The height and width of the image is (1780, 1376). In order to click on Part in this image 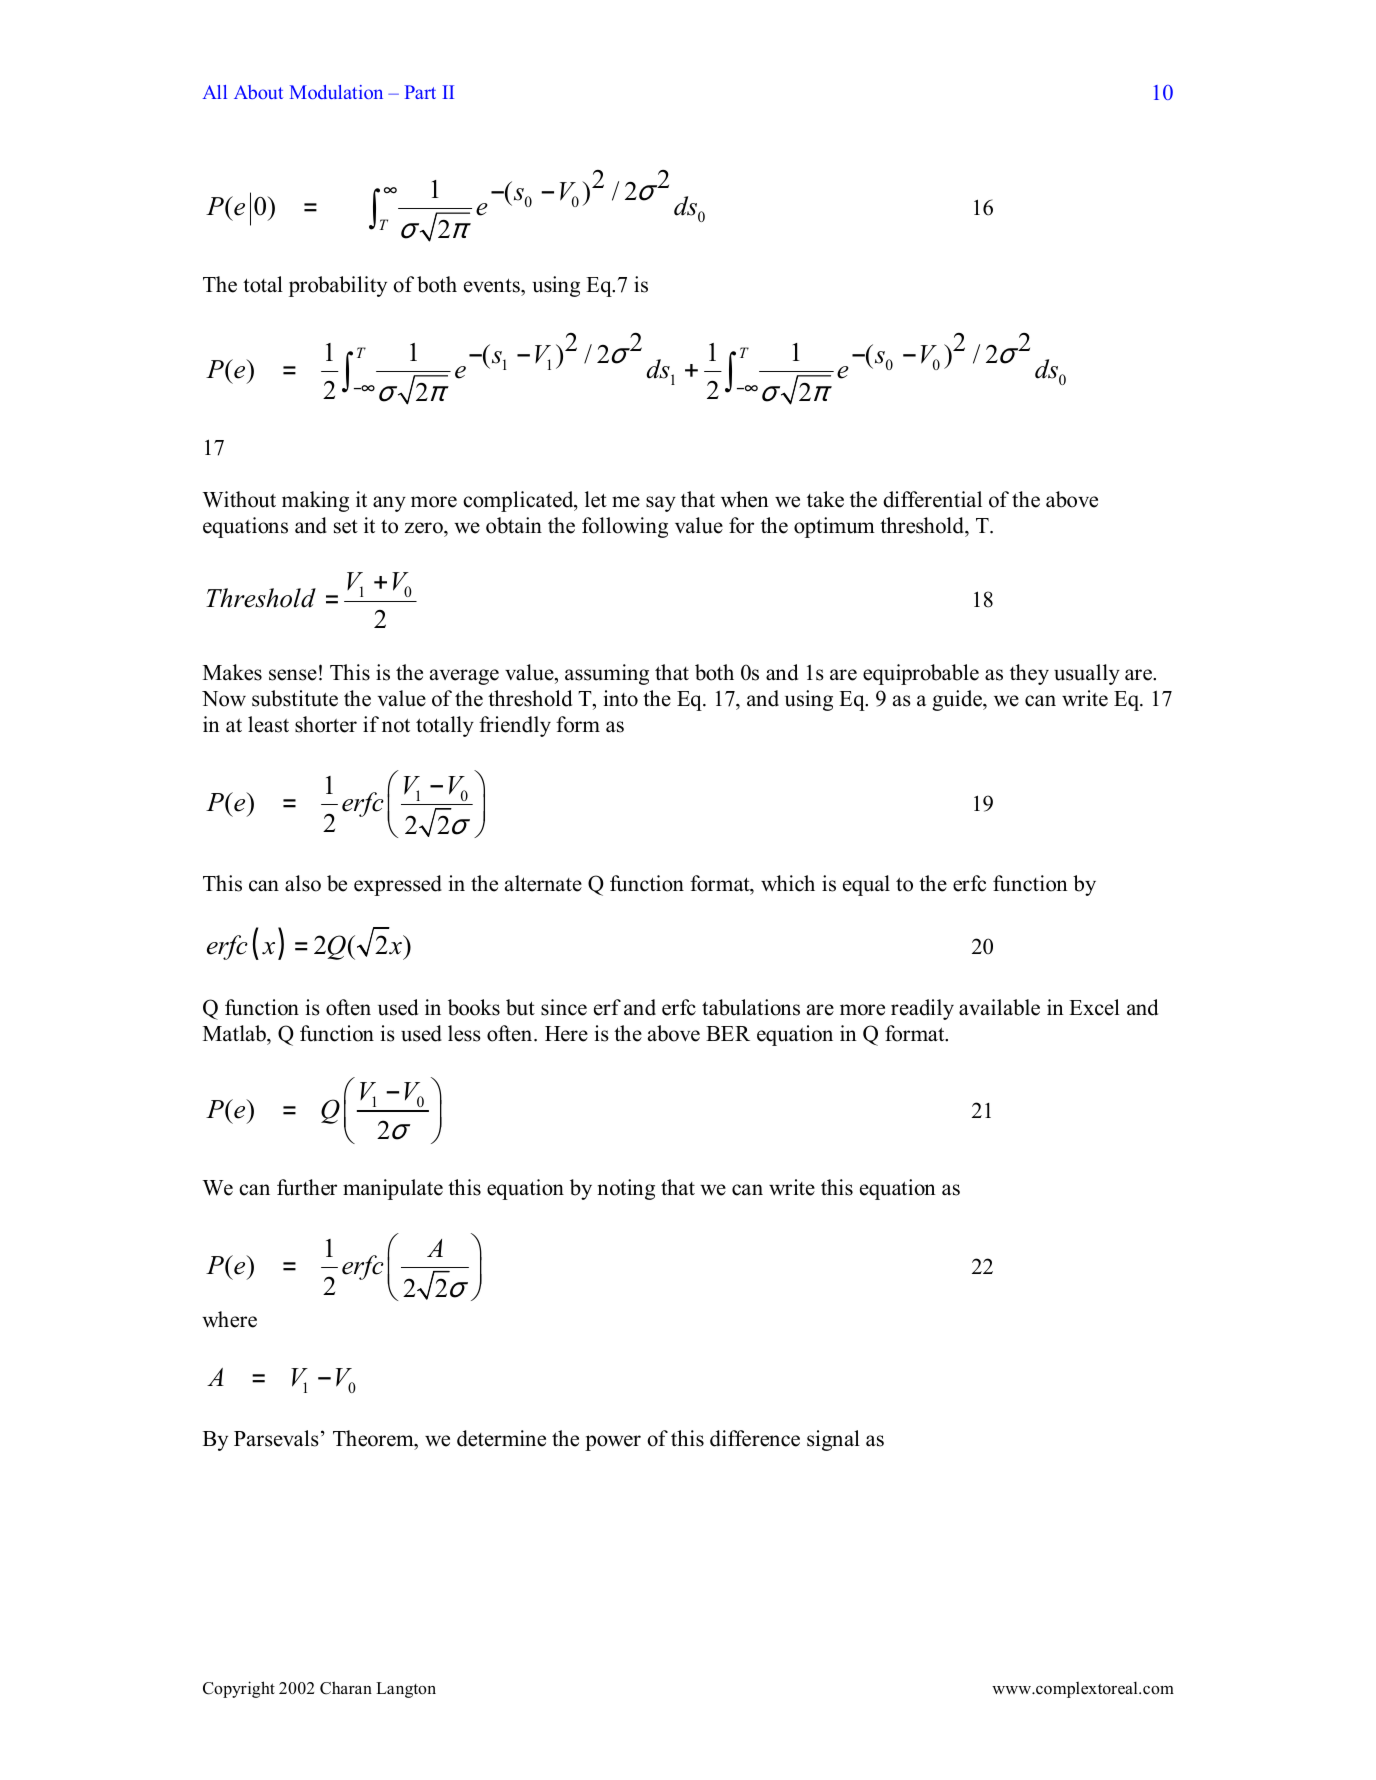, I will do `click(420, 92)`.
